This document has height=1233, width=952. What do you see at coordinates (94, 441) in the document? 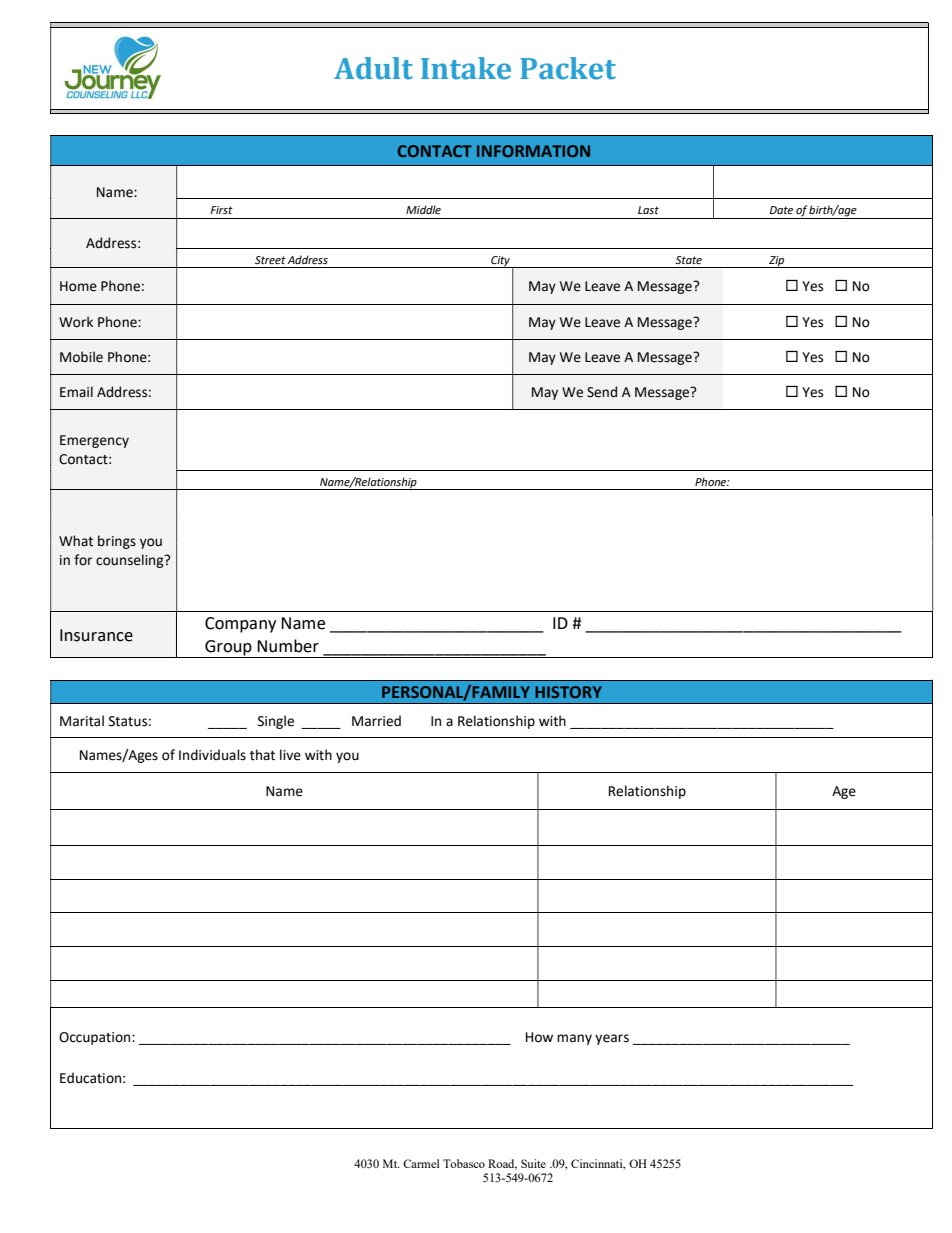
I see `Emergency` at bounding box center [94, 441].
